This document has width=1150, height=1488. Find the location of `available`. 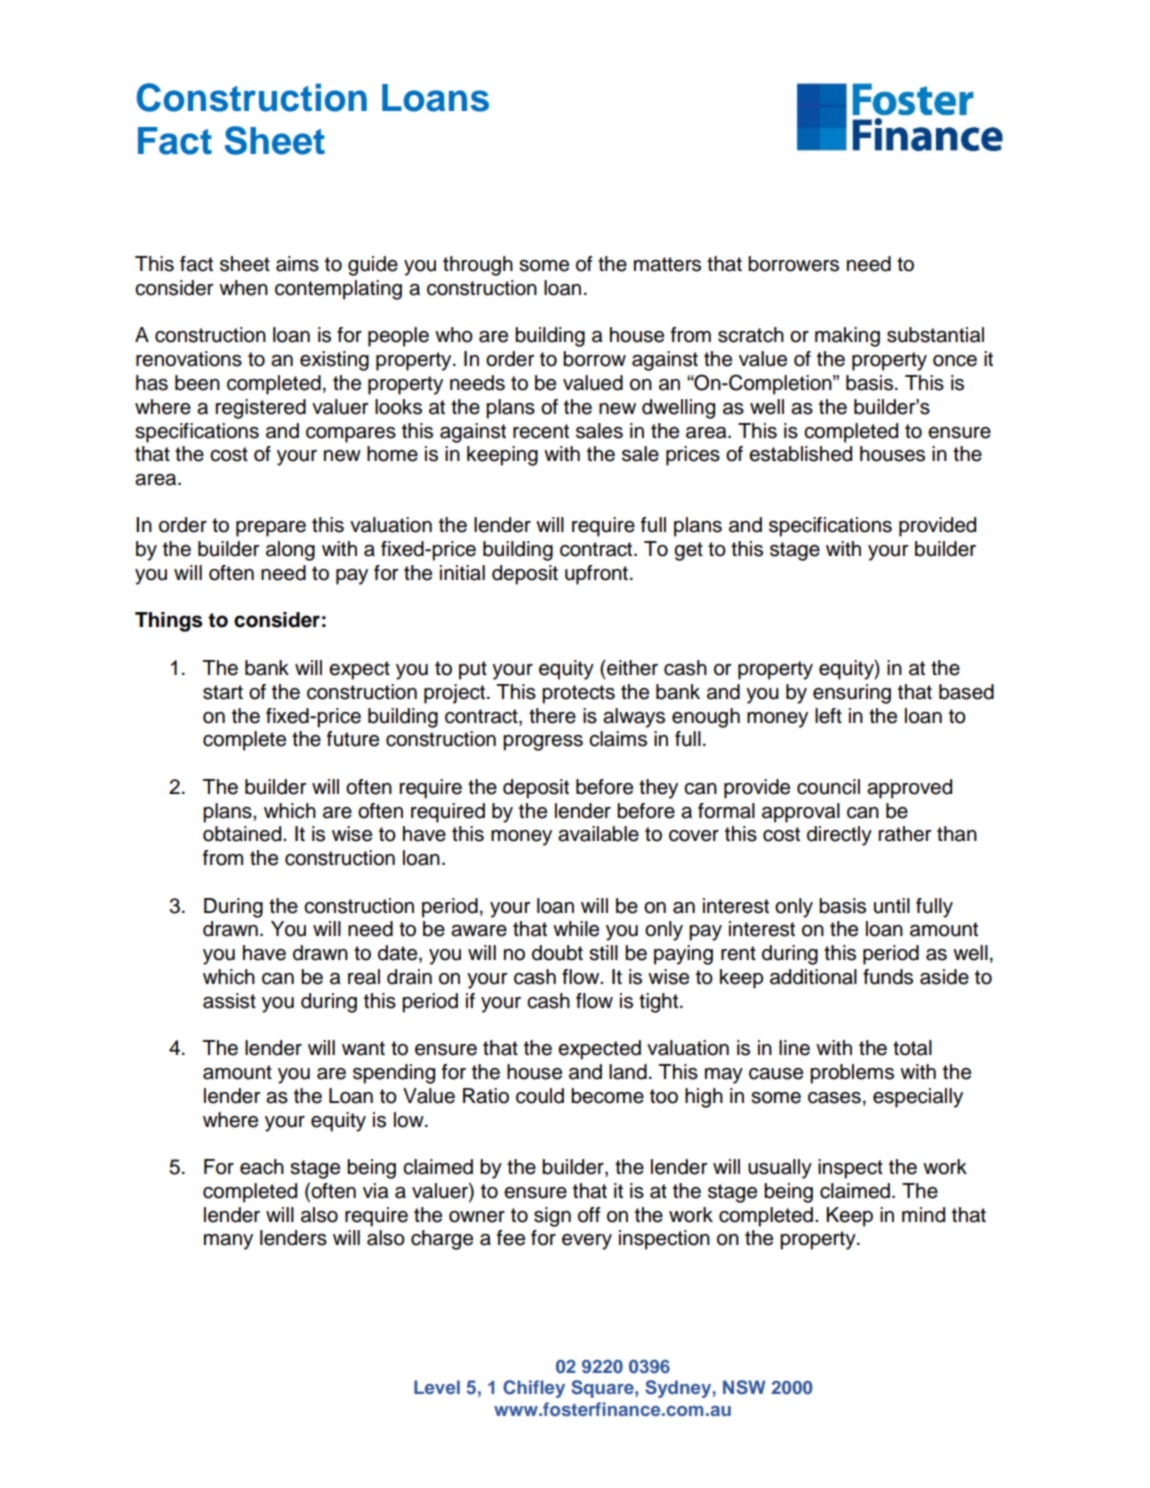

available is located at coordinates (598, 834).
